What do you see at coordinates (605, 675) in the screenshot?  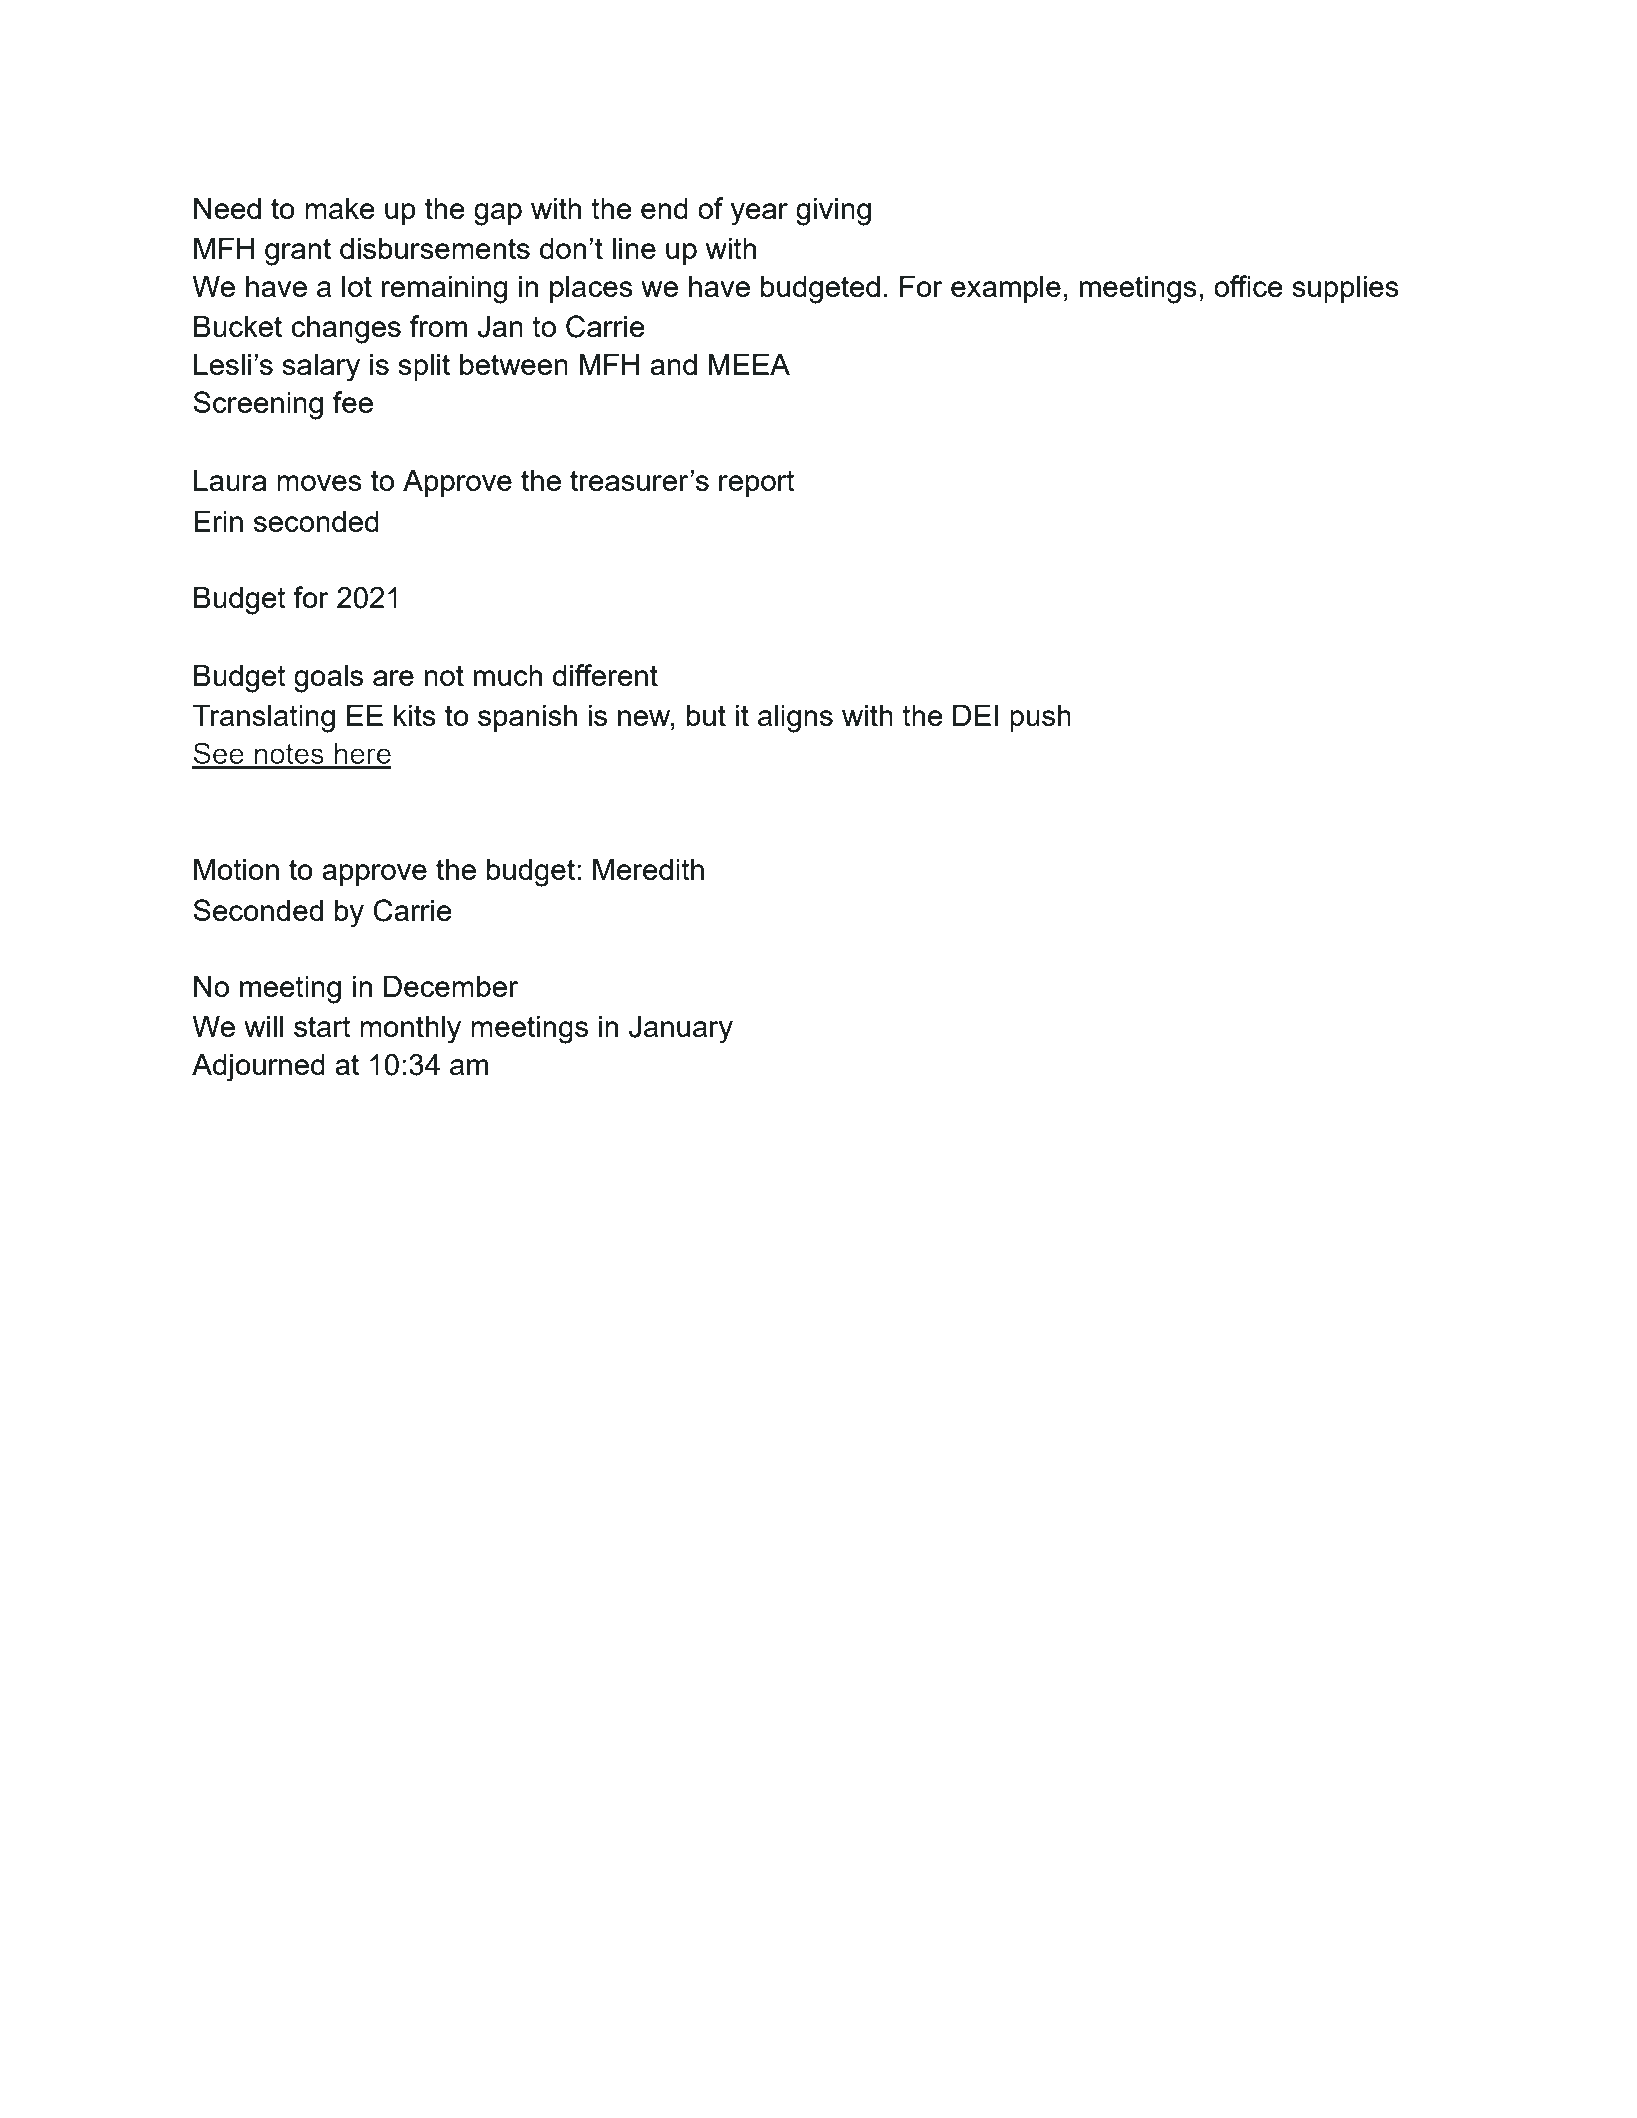 I see `different` at bounding box center [605, 675].
